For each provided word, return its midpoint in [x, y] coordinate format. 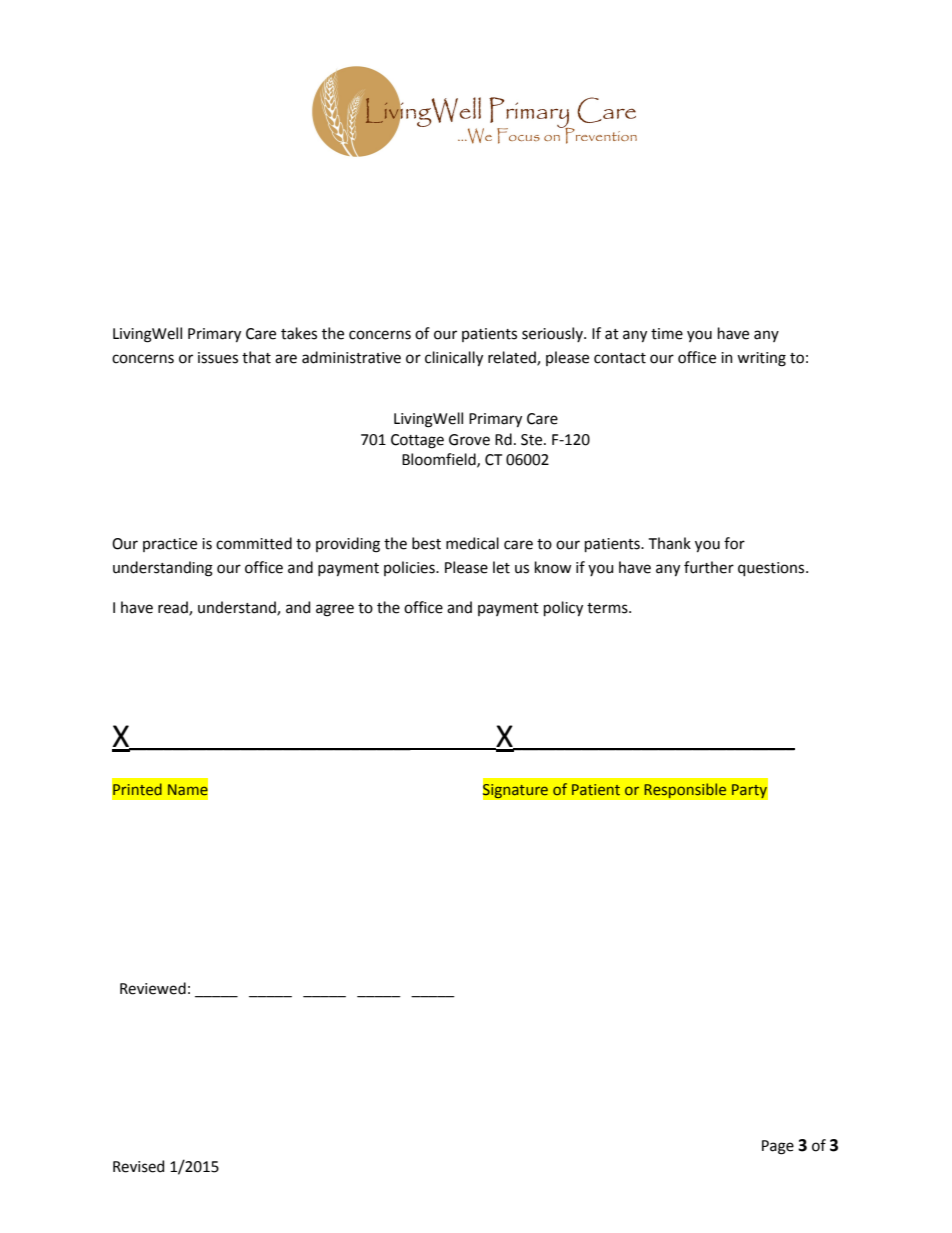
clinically [454, 358]
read [174, 608]
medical [472, 543]
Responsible [685, 791]
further [709, 567]
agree [335, 610]
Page [778, 1147]
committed [254, 543]
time [667, 334]
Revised [138, 1166]
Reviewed [153, 988]
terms [608, 608]
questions [772, 569]
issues [218, 358]
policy [563, 608]
